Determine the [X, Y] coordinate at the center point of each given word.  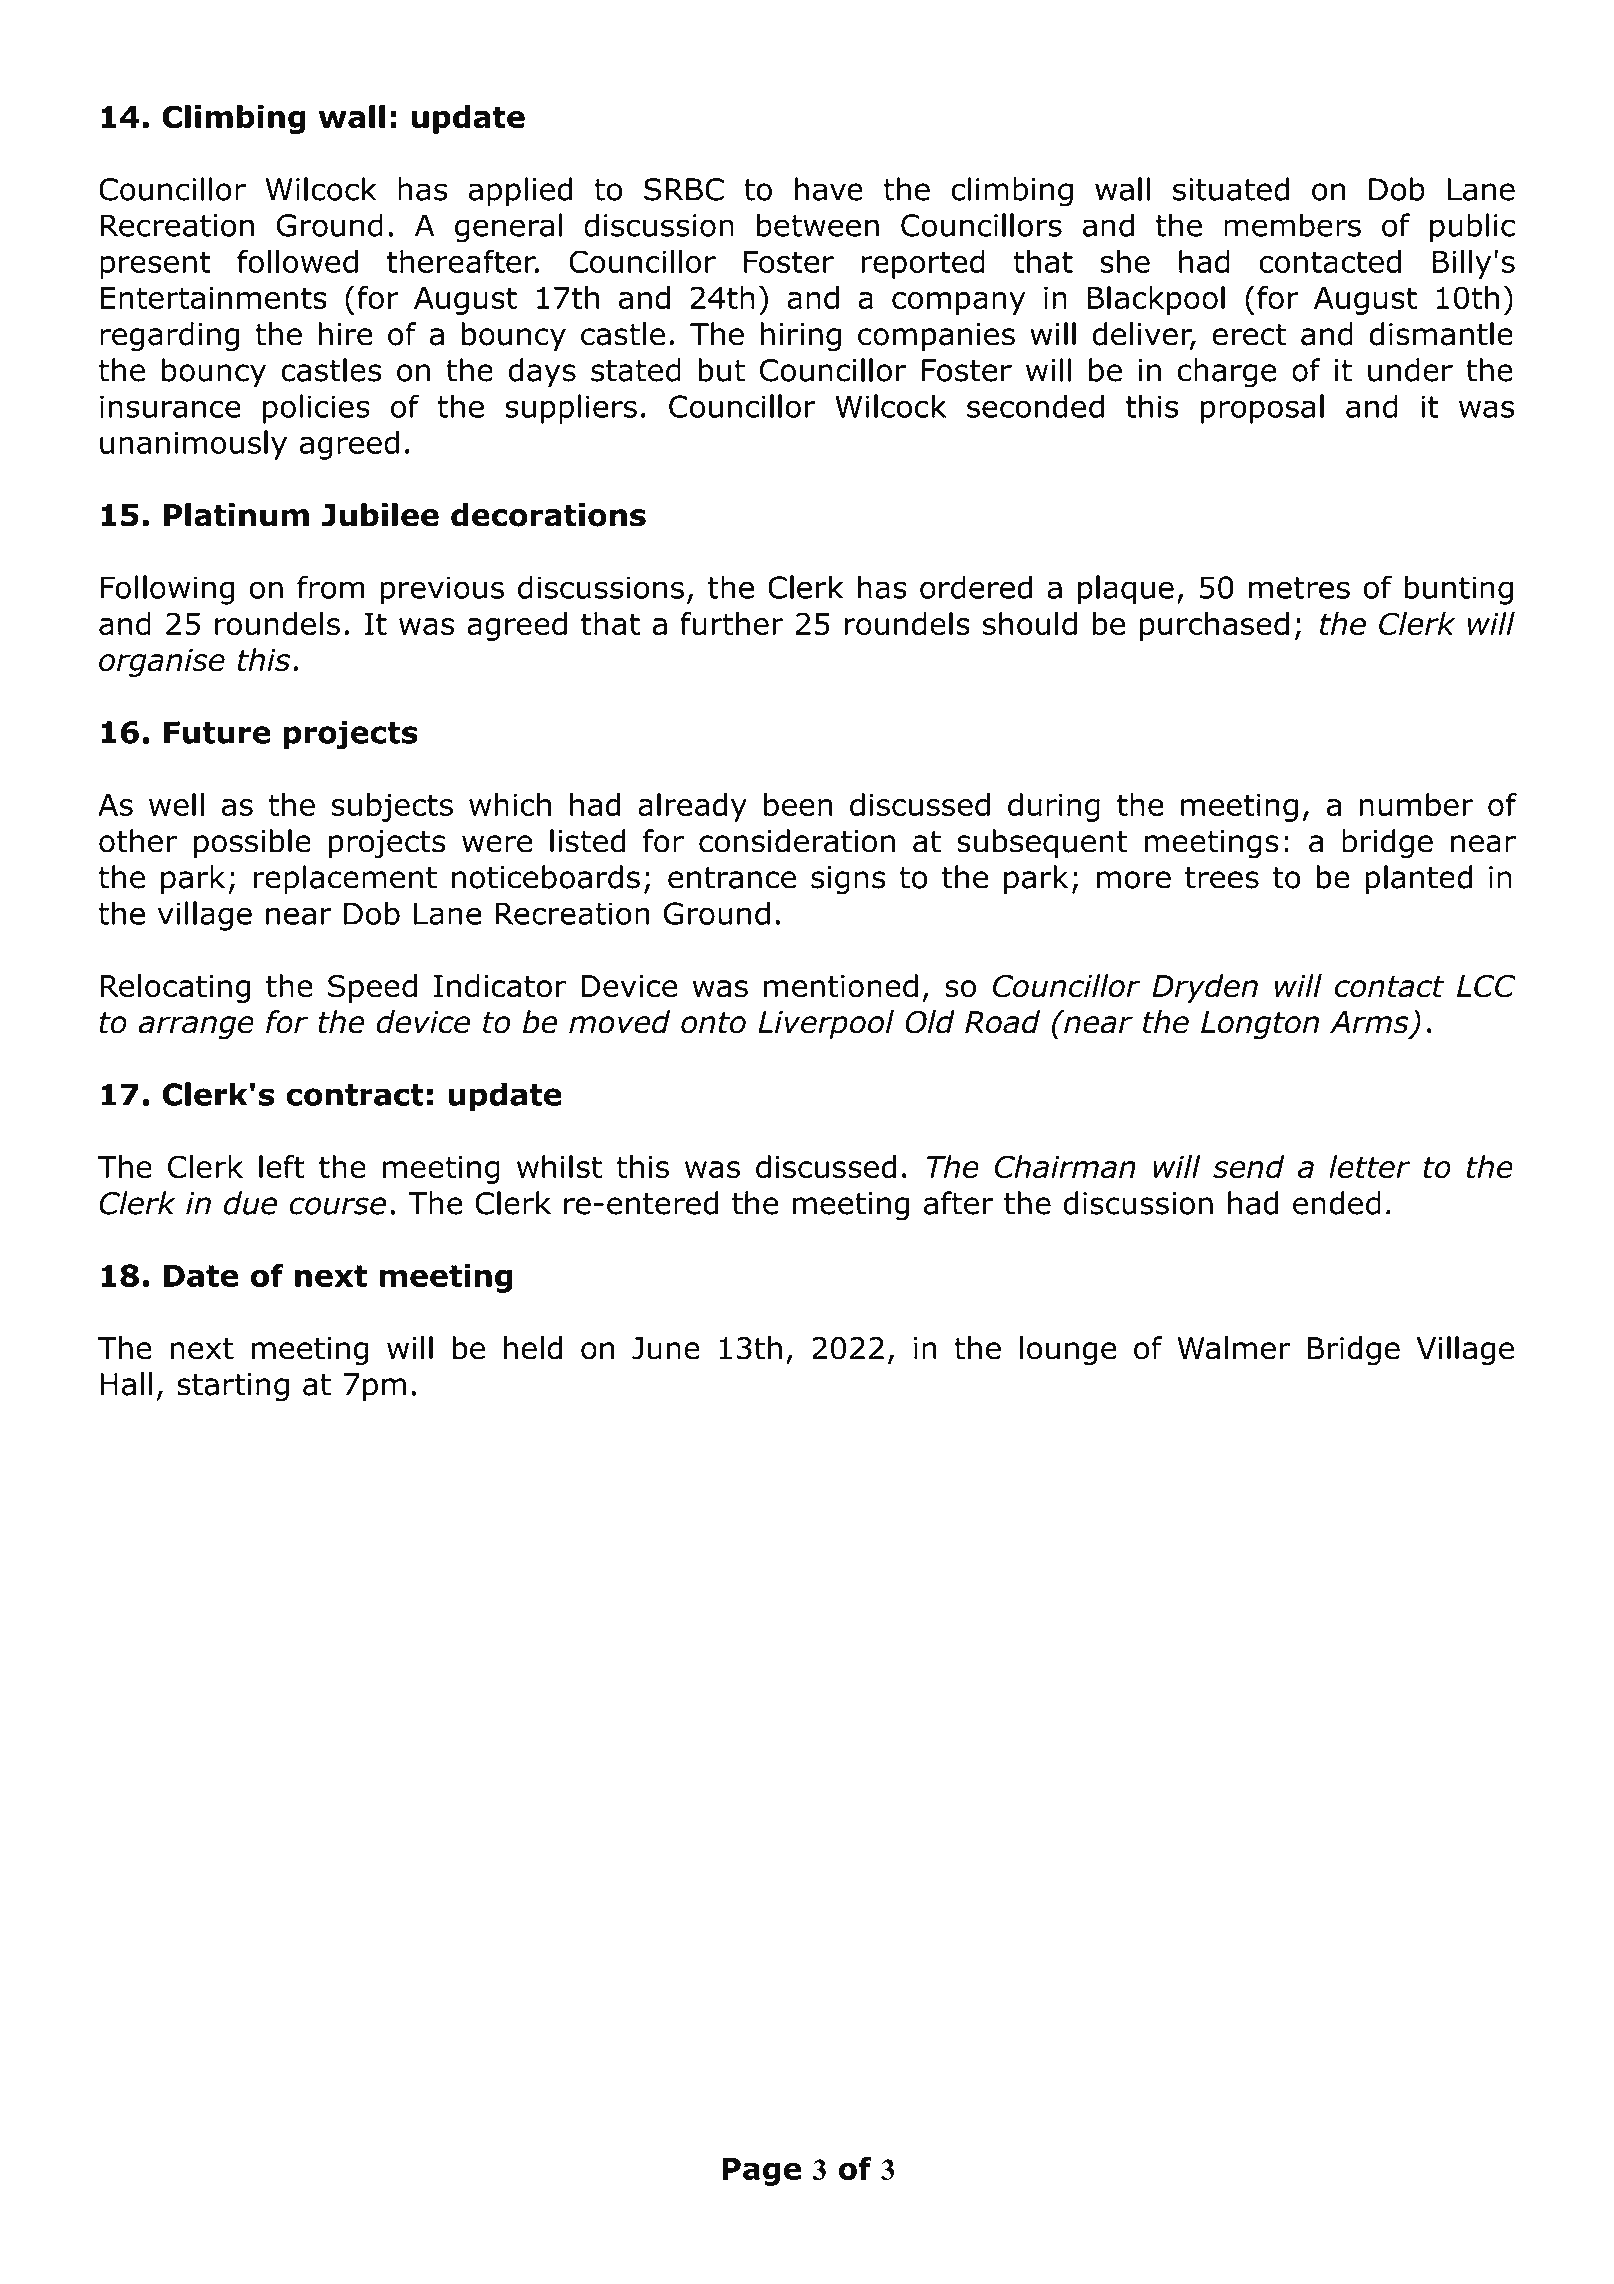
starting [233, 1387]
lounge [1068, 1351]
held [533, 1348]
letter [1369, 1167]
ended [1337, 1203]
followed [297, 261]
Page [761, 2172]
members [1292, 225]
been [798, 804]
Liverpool [826, 1024]
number [1416, 804]
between [818, 225]
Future [217, 732]
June [666, 1348]
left [282, 1167]
